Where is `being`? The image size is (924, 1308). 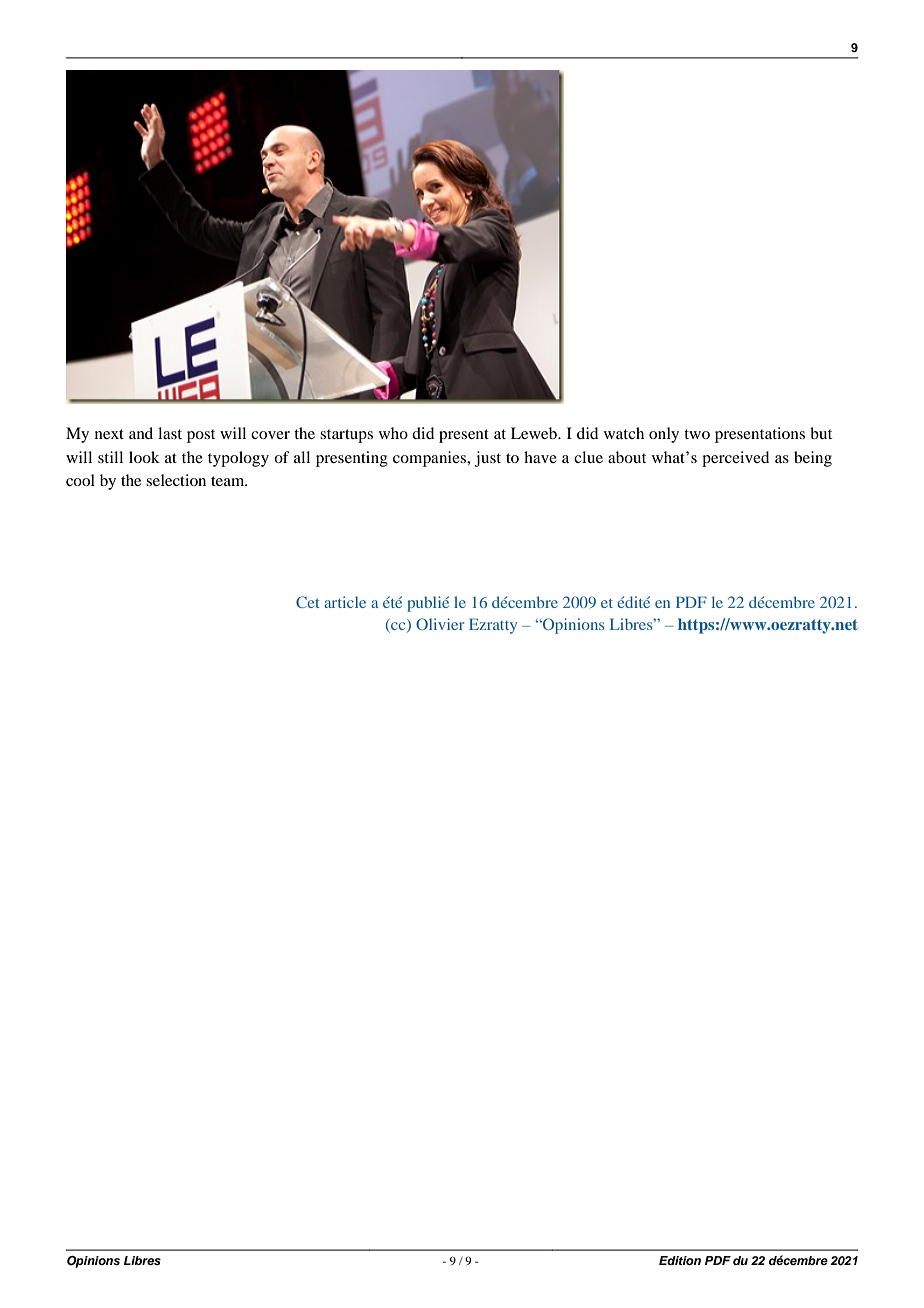
being is located at coordinates (813, 459).
